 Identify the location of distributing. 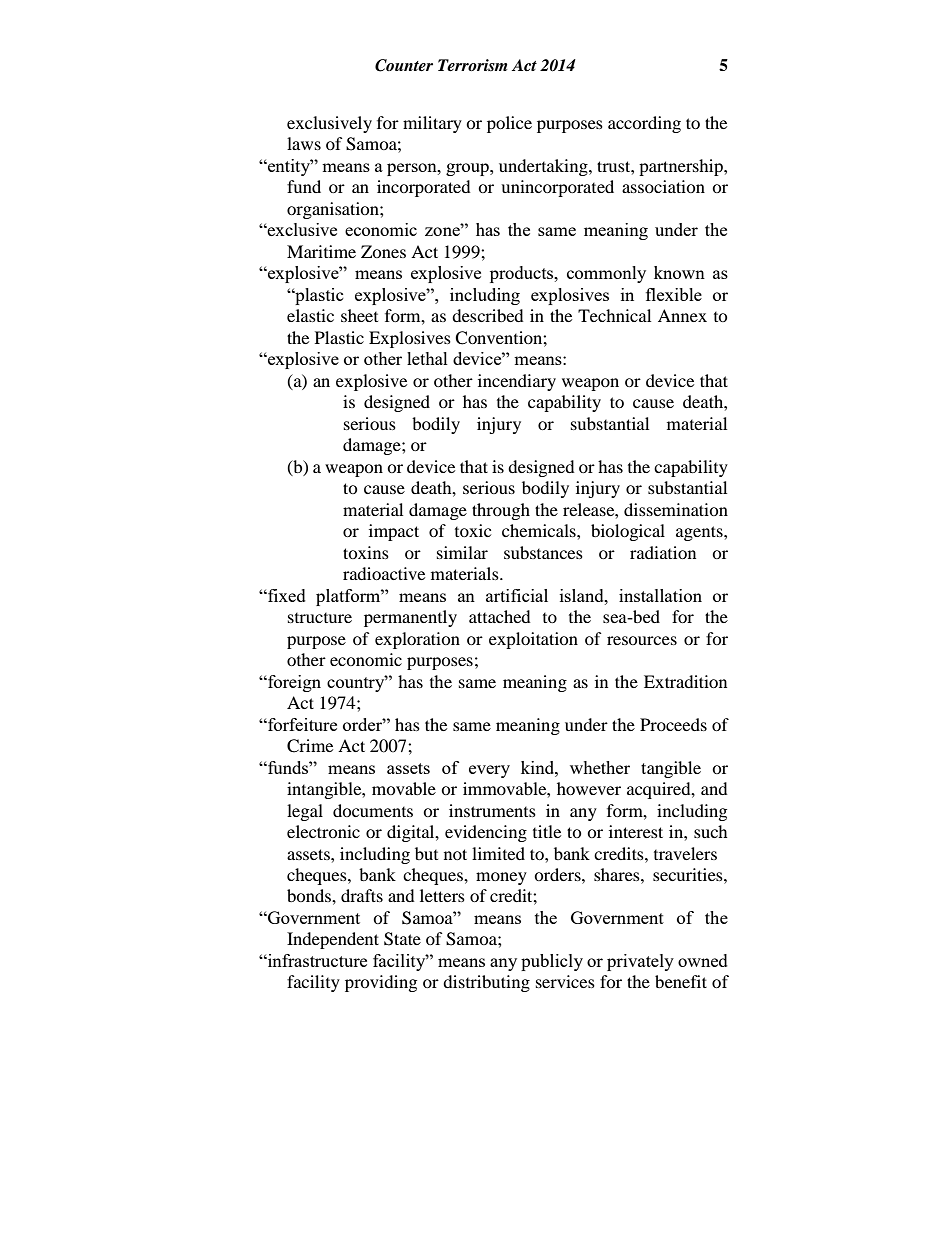
(486, 983).
